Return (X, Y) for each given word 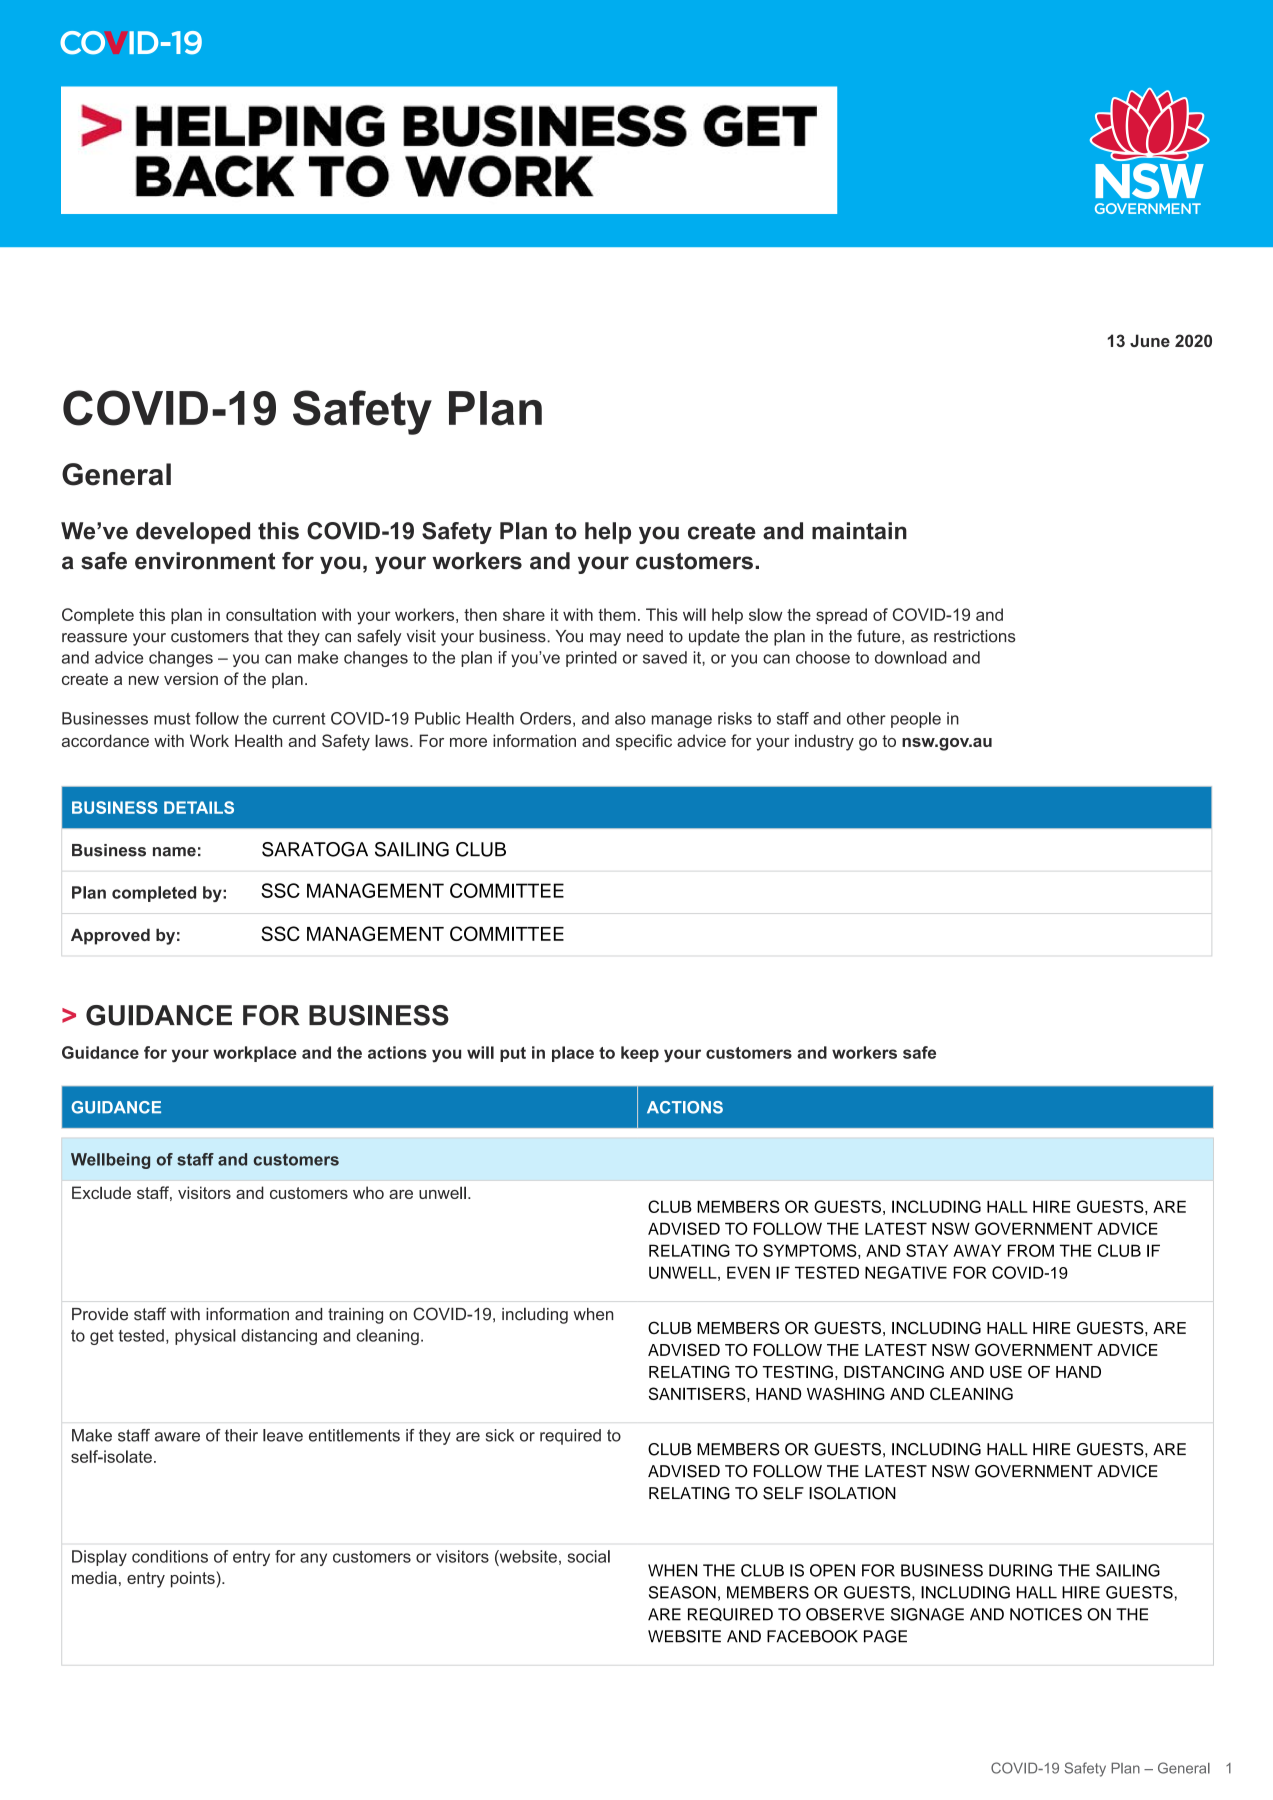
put (513, 1054)
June (1150, 340)
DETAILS (199, 807)
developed (193, 533)
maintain (859, 531)
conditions (170, 1556)
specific (644, 742)
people (916, 720)
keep (640, 1054)
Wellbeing (110, 1161)
